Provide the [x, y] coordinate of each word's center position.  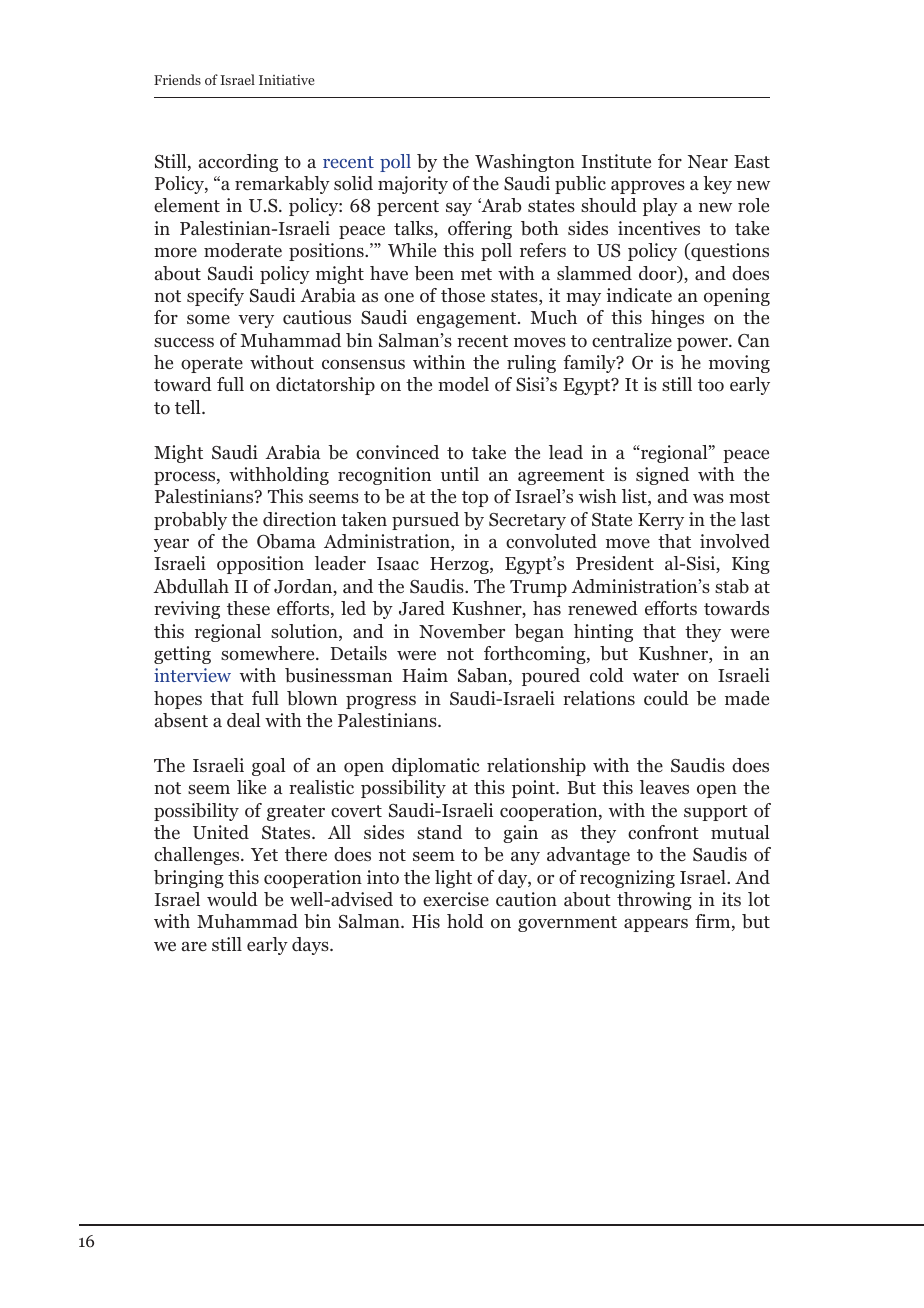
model [463, 384]
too [711, 385]
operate [212, 365]
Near [708, 161]
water [656, 676]
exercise [456, 899]
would [232, 899]
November [462, 631]
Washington [525, 163]
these [248, 608]
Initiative [287, 79]
